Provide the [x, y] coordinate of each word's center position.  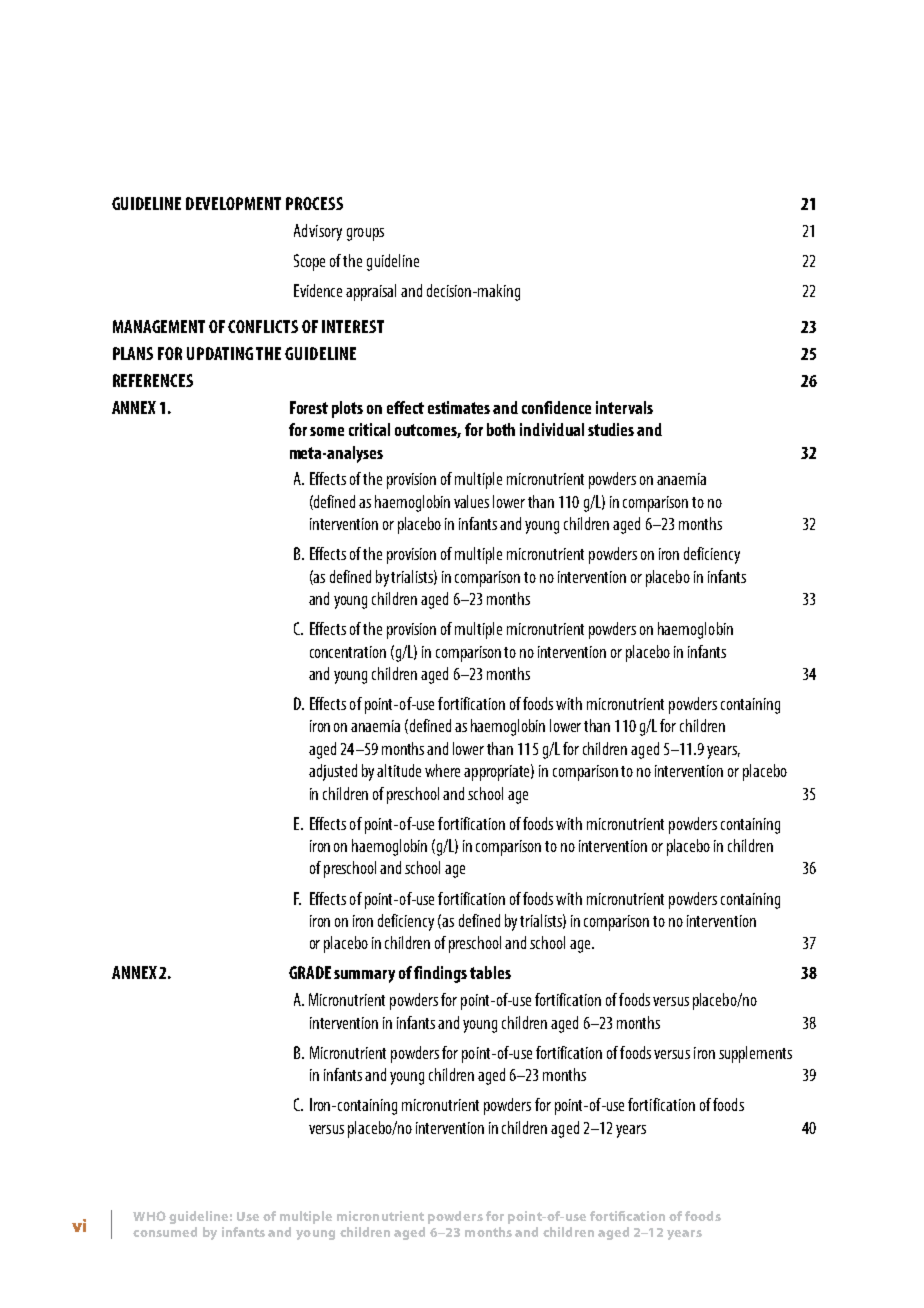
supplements [755, 1054]
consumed [165, 1232]
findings [440, 974]
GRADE [310, 972]
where [442, 770]
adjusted [333, 772]
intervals [624, 407]
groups [365, 234]
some [327, 431]
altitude [399, 770]
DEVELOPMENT [233, 203]
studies [611, 429]
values [471, 501]
